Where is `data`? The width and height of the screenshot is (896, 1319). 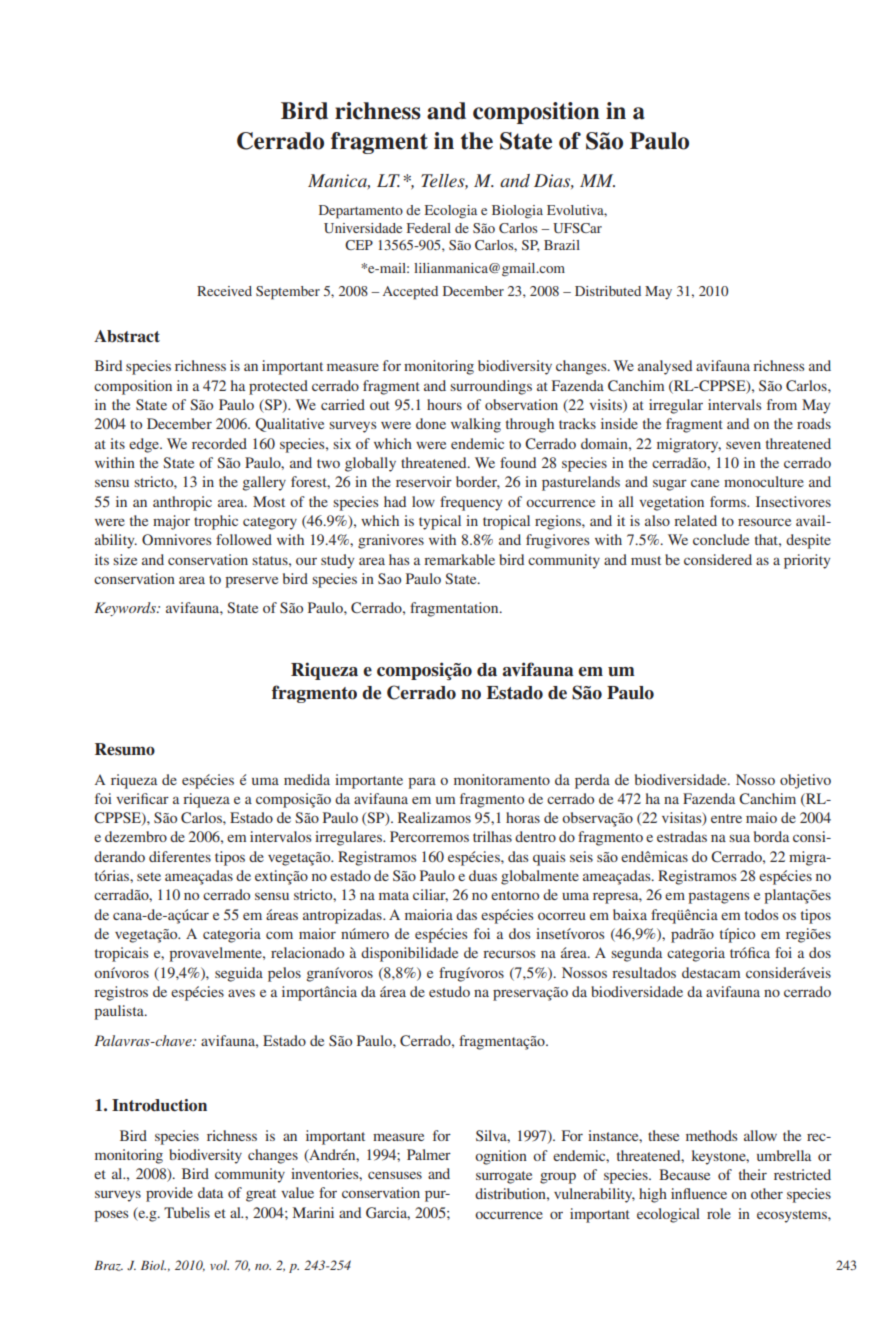 data is located at coordinates (210, 1192).
